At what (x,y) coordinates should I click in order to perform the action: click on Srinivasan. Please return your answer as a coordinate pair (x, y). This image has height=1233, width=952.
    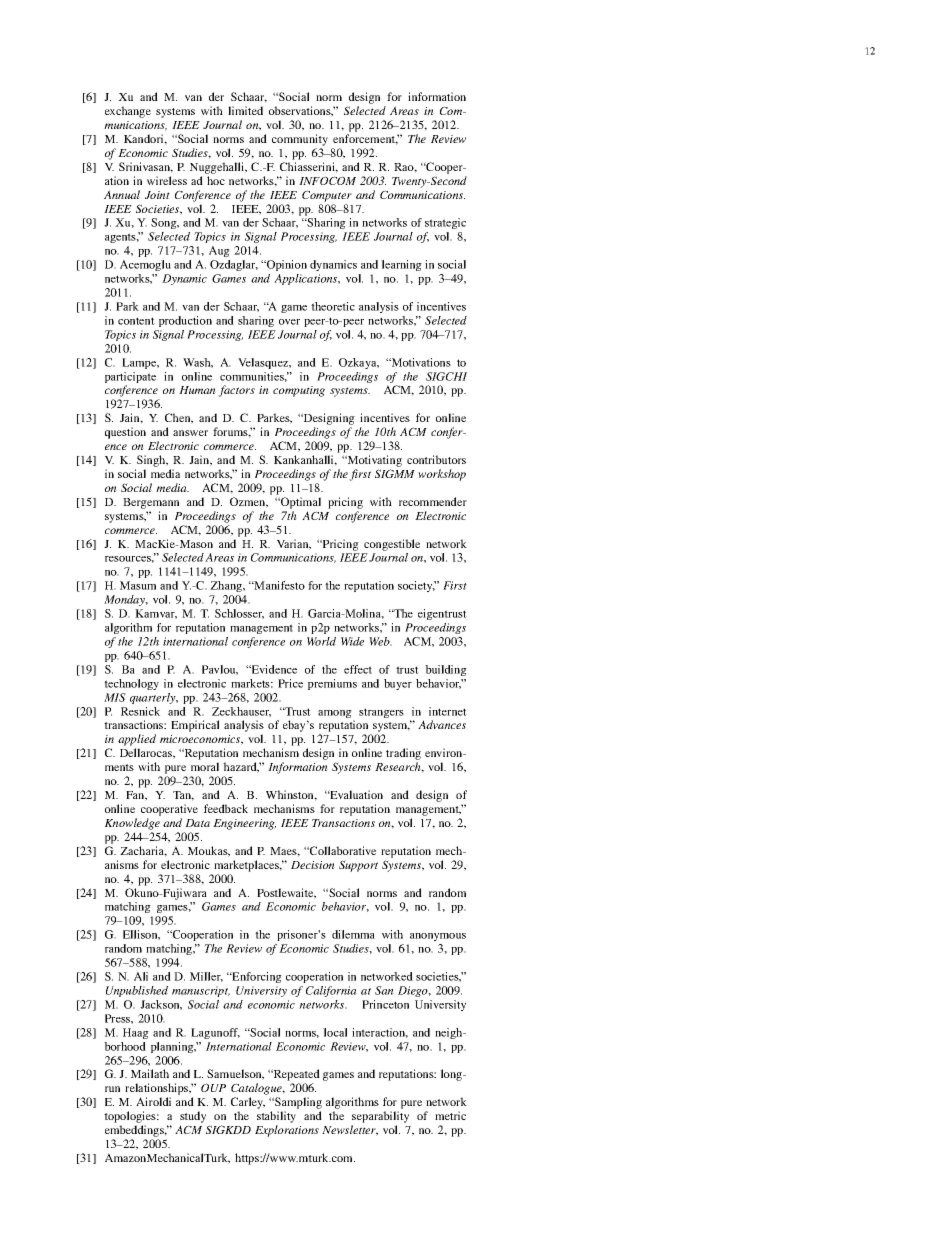
    Looking at the image, I should click on (146, 167).
